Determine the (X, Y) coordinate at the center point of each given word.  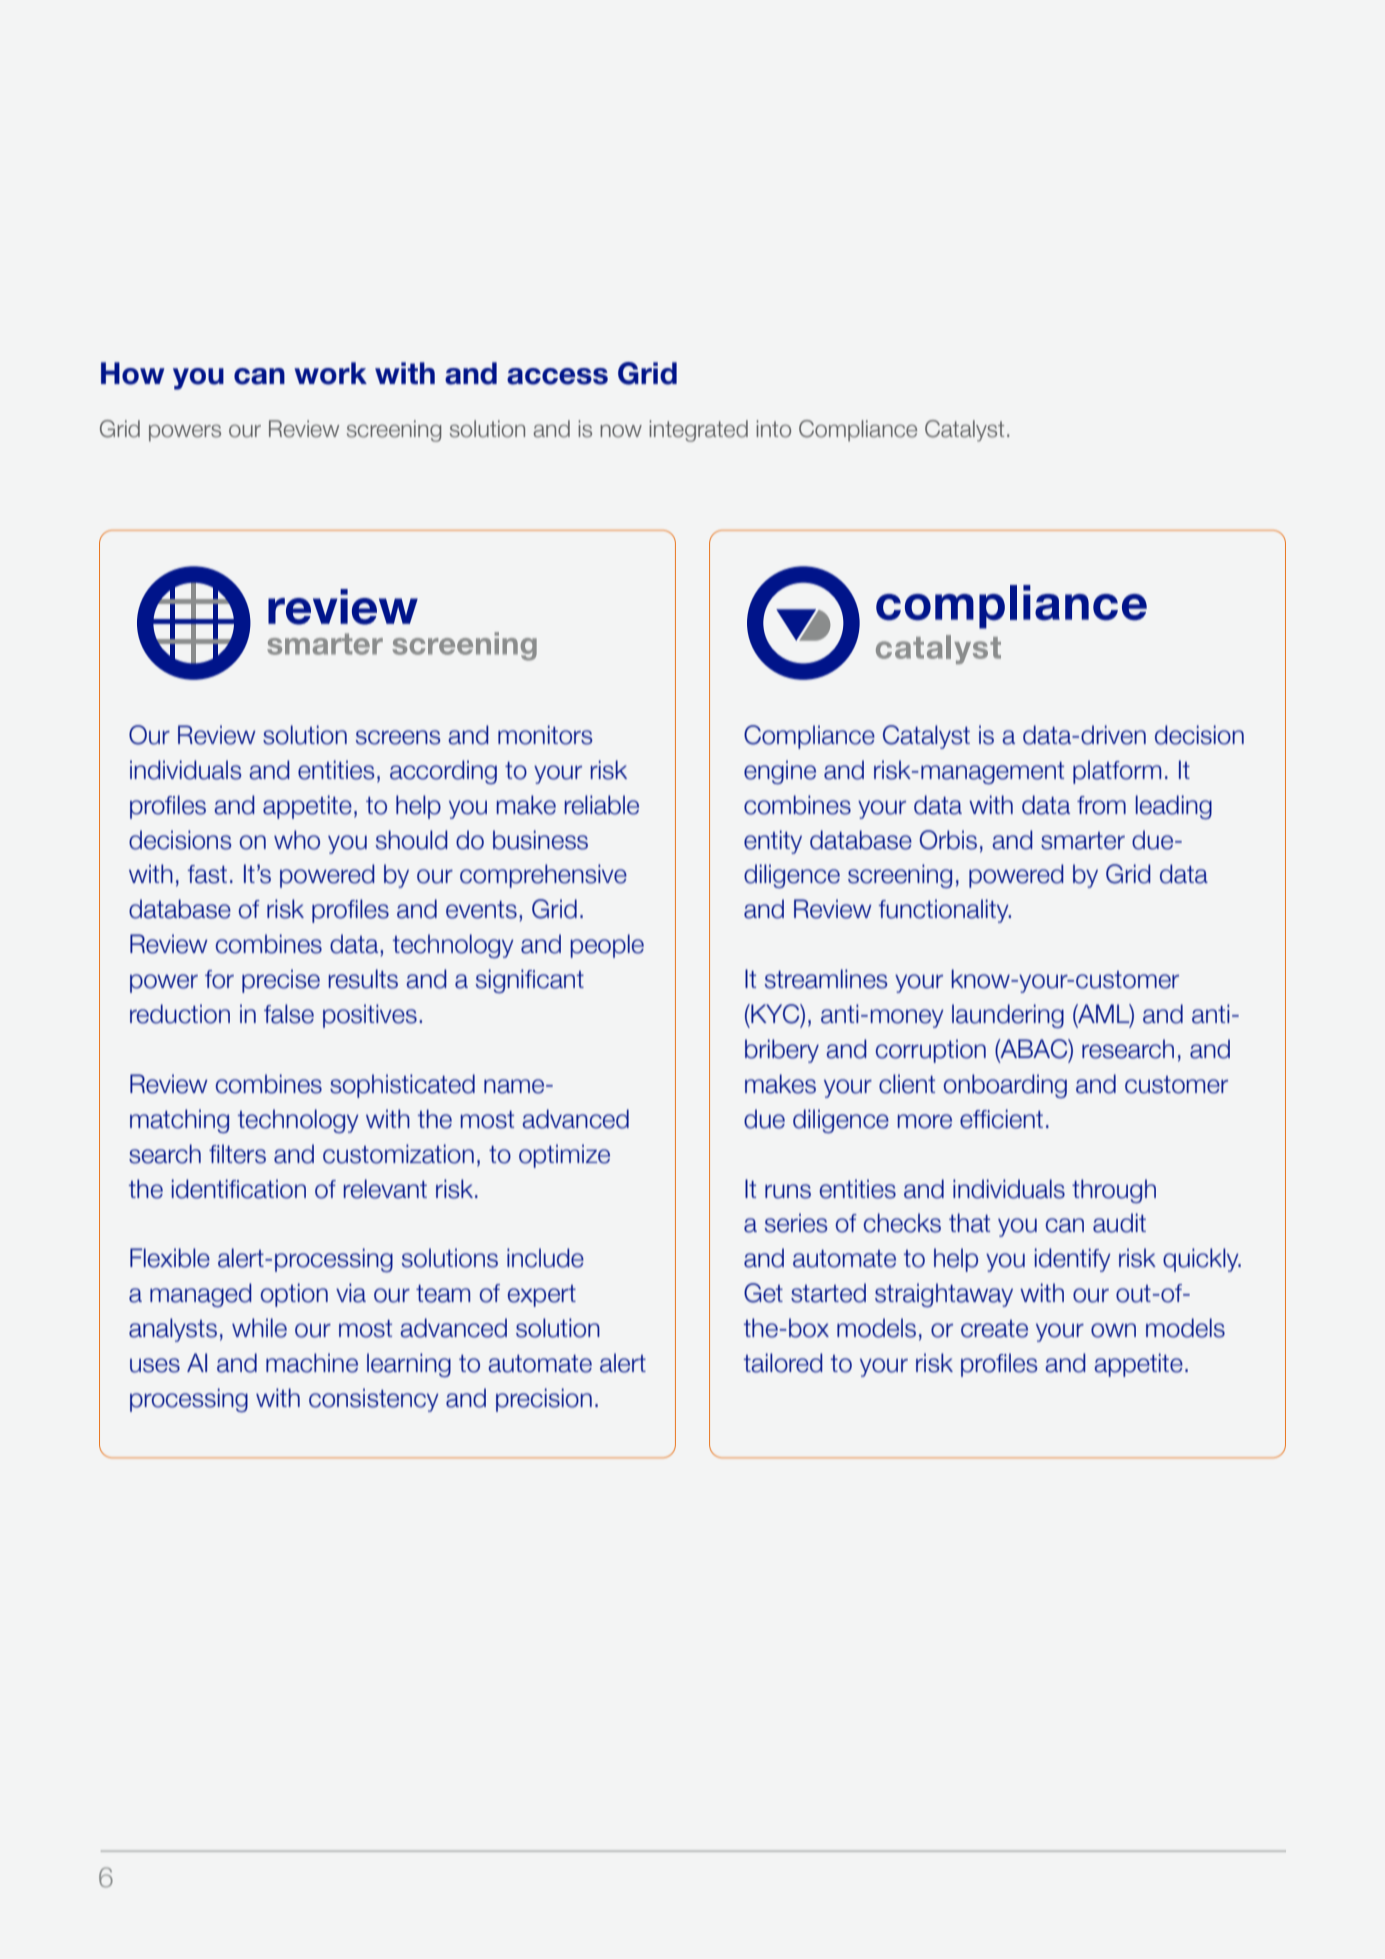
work (330, 373)
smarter (1083, 841)
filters (237, 1154)
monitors (545, 735)
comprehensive (543, 876)
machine (312, 1363)
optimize (564, 1156)
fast (207, 874)
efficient (1001, 1119)
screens (398, 737)
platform (1117, 772)
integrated (698, 431)
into (773, 429)
